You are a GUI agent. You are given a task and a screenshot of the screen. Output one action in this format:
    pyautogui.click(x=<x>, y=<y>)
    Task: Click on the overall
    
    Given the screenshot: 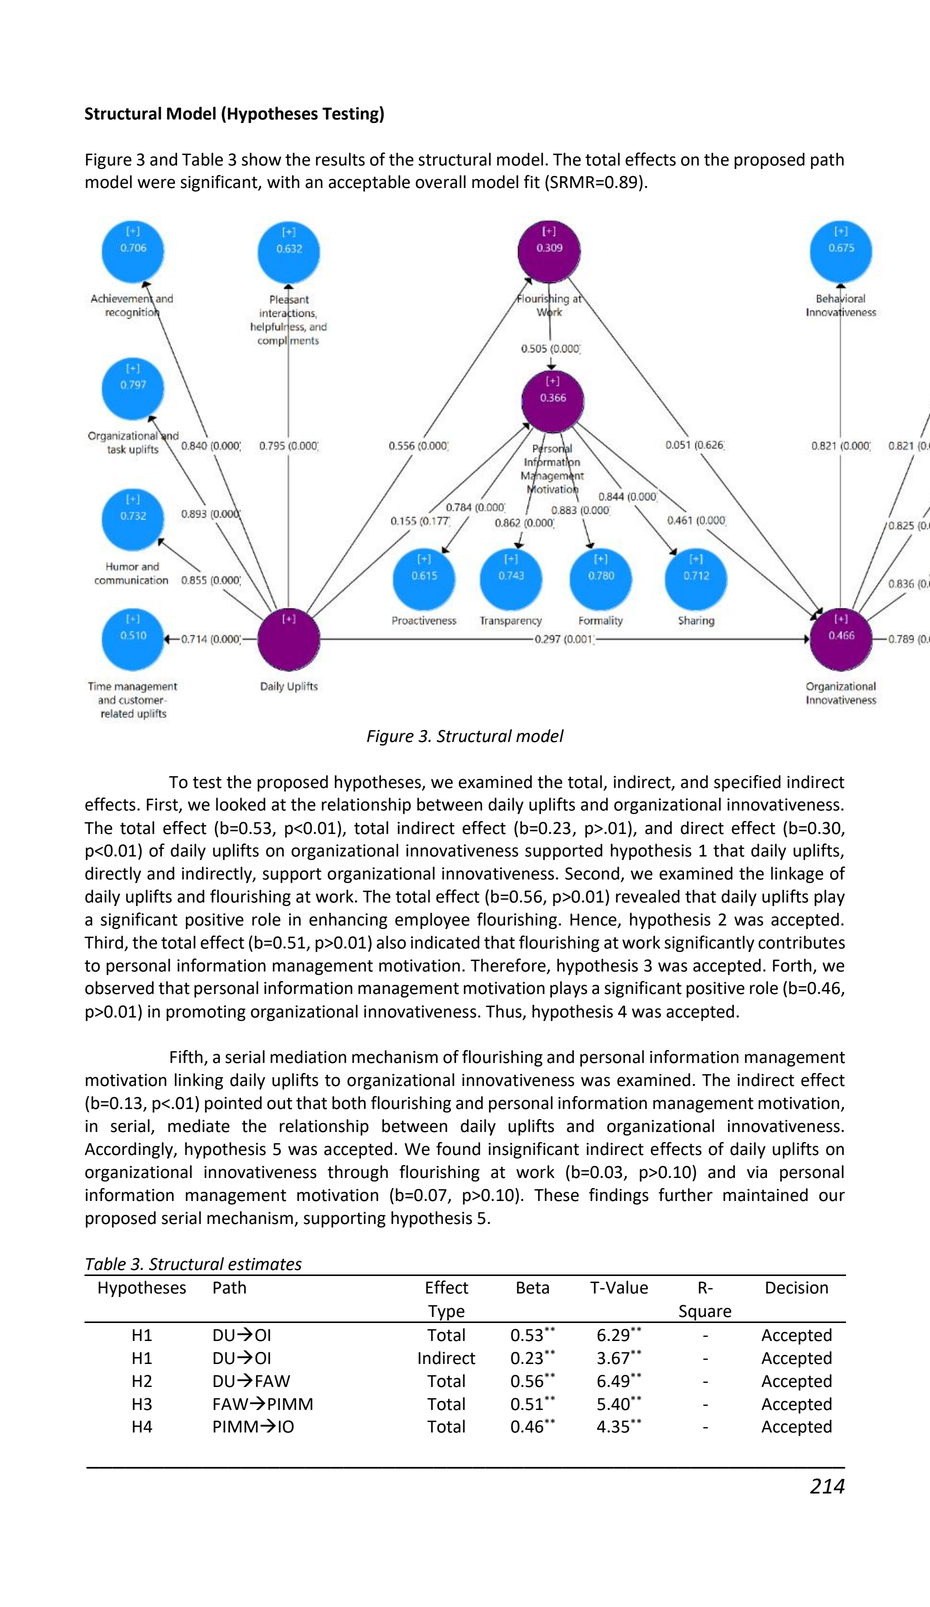 What is the action you would take?
    pyautogui.click(x=440, y=182)
